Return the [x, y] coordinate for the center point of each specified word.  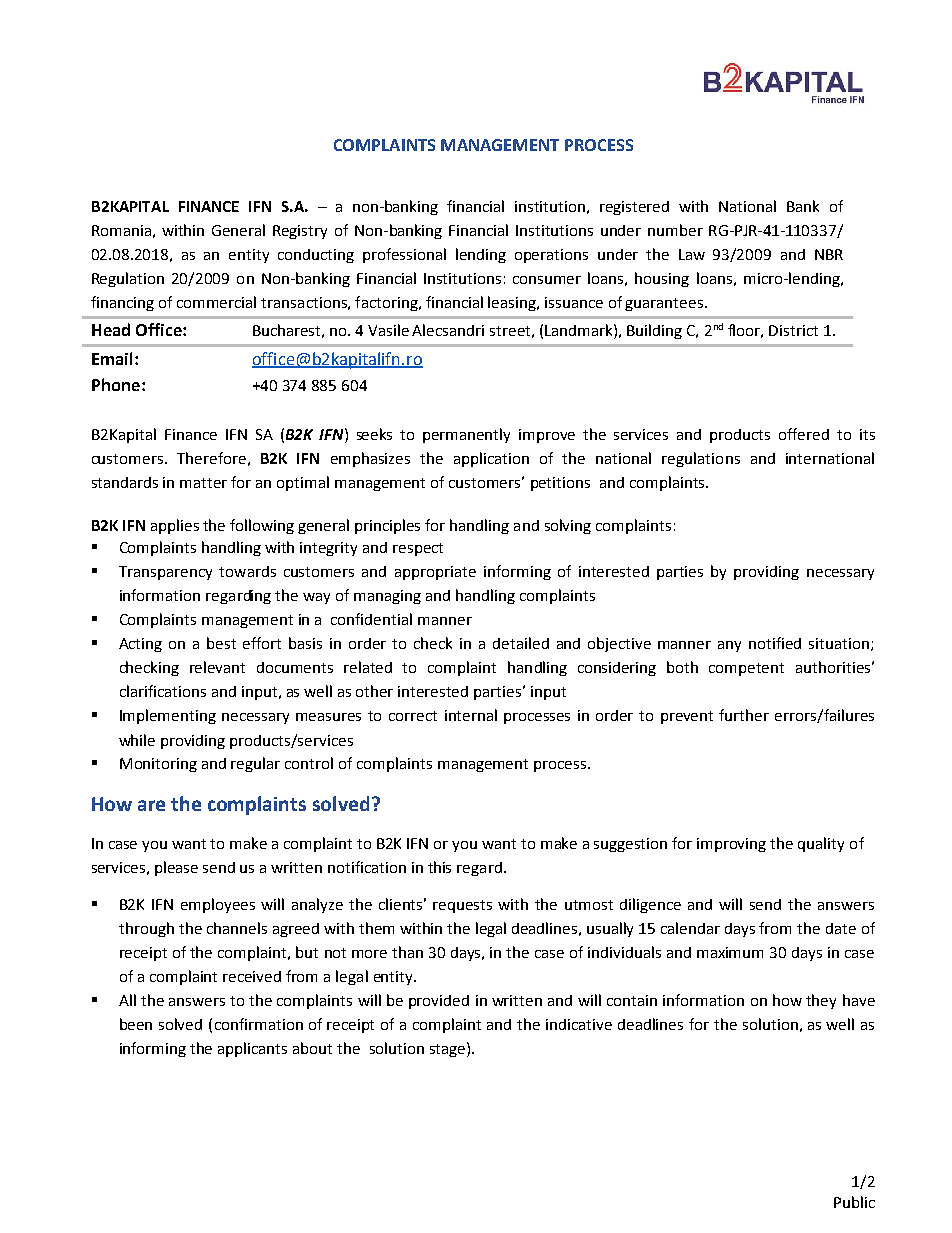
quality [821, 844]
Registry [300, 232]
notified [775, 643]
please [176, 868]
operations [551, 256]
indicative [579, 1024]
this [439, 867]
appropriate [435, 573]
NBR [829, 254]
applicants [252, 1049]
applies [175, 526]
